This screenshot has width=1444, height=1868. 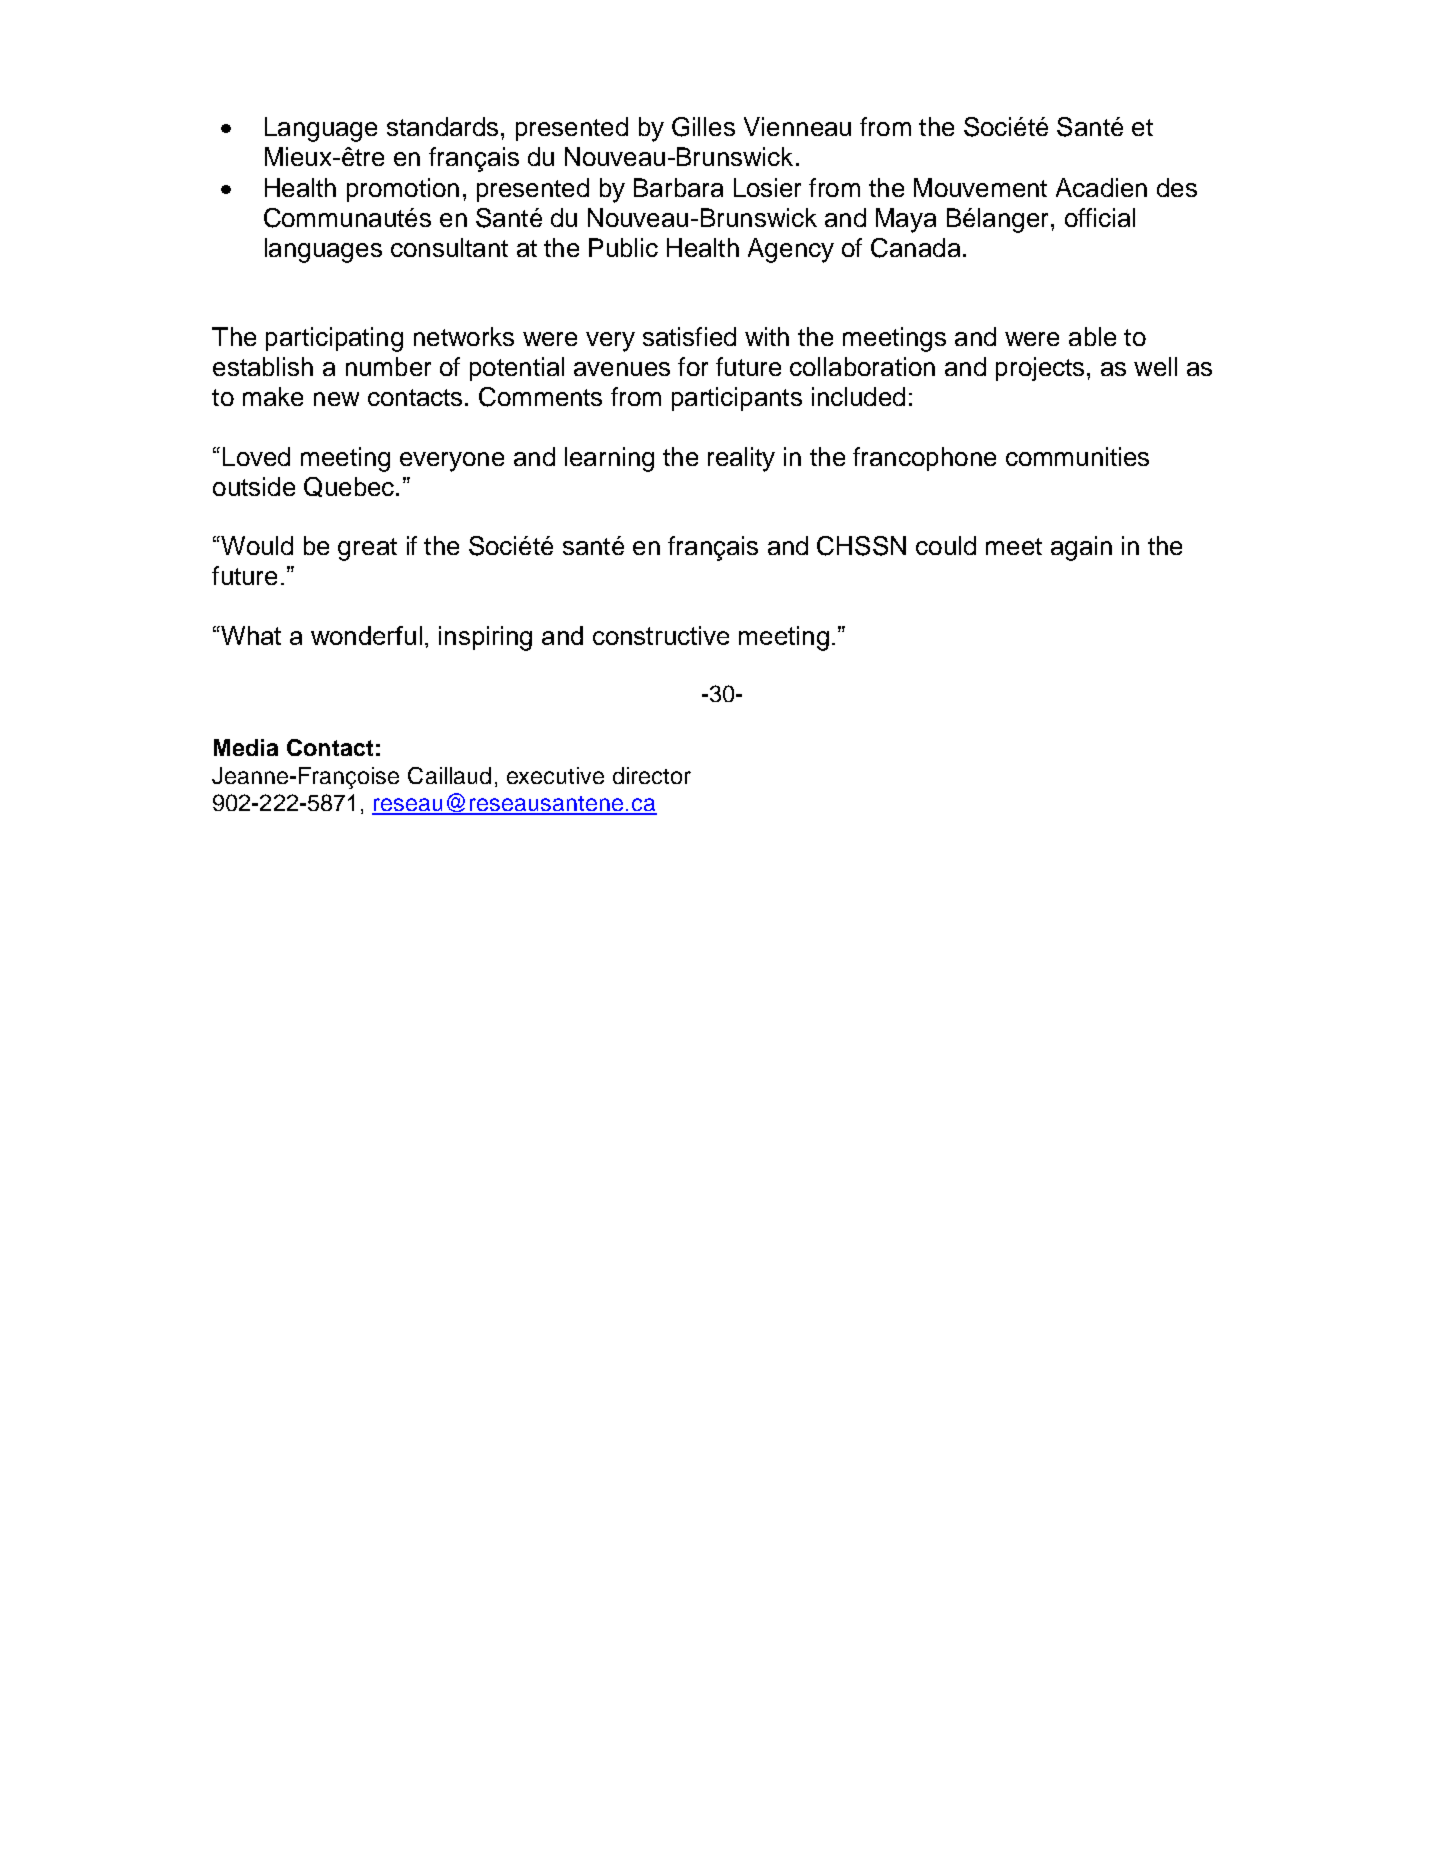 What do you see at coordinates (1092, 336) in the screenshot?
I see `able` at bounding box center [1092, 336].
